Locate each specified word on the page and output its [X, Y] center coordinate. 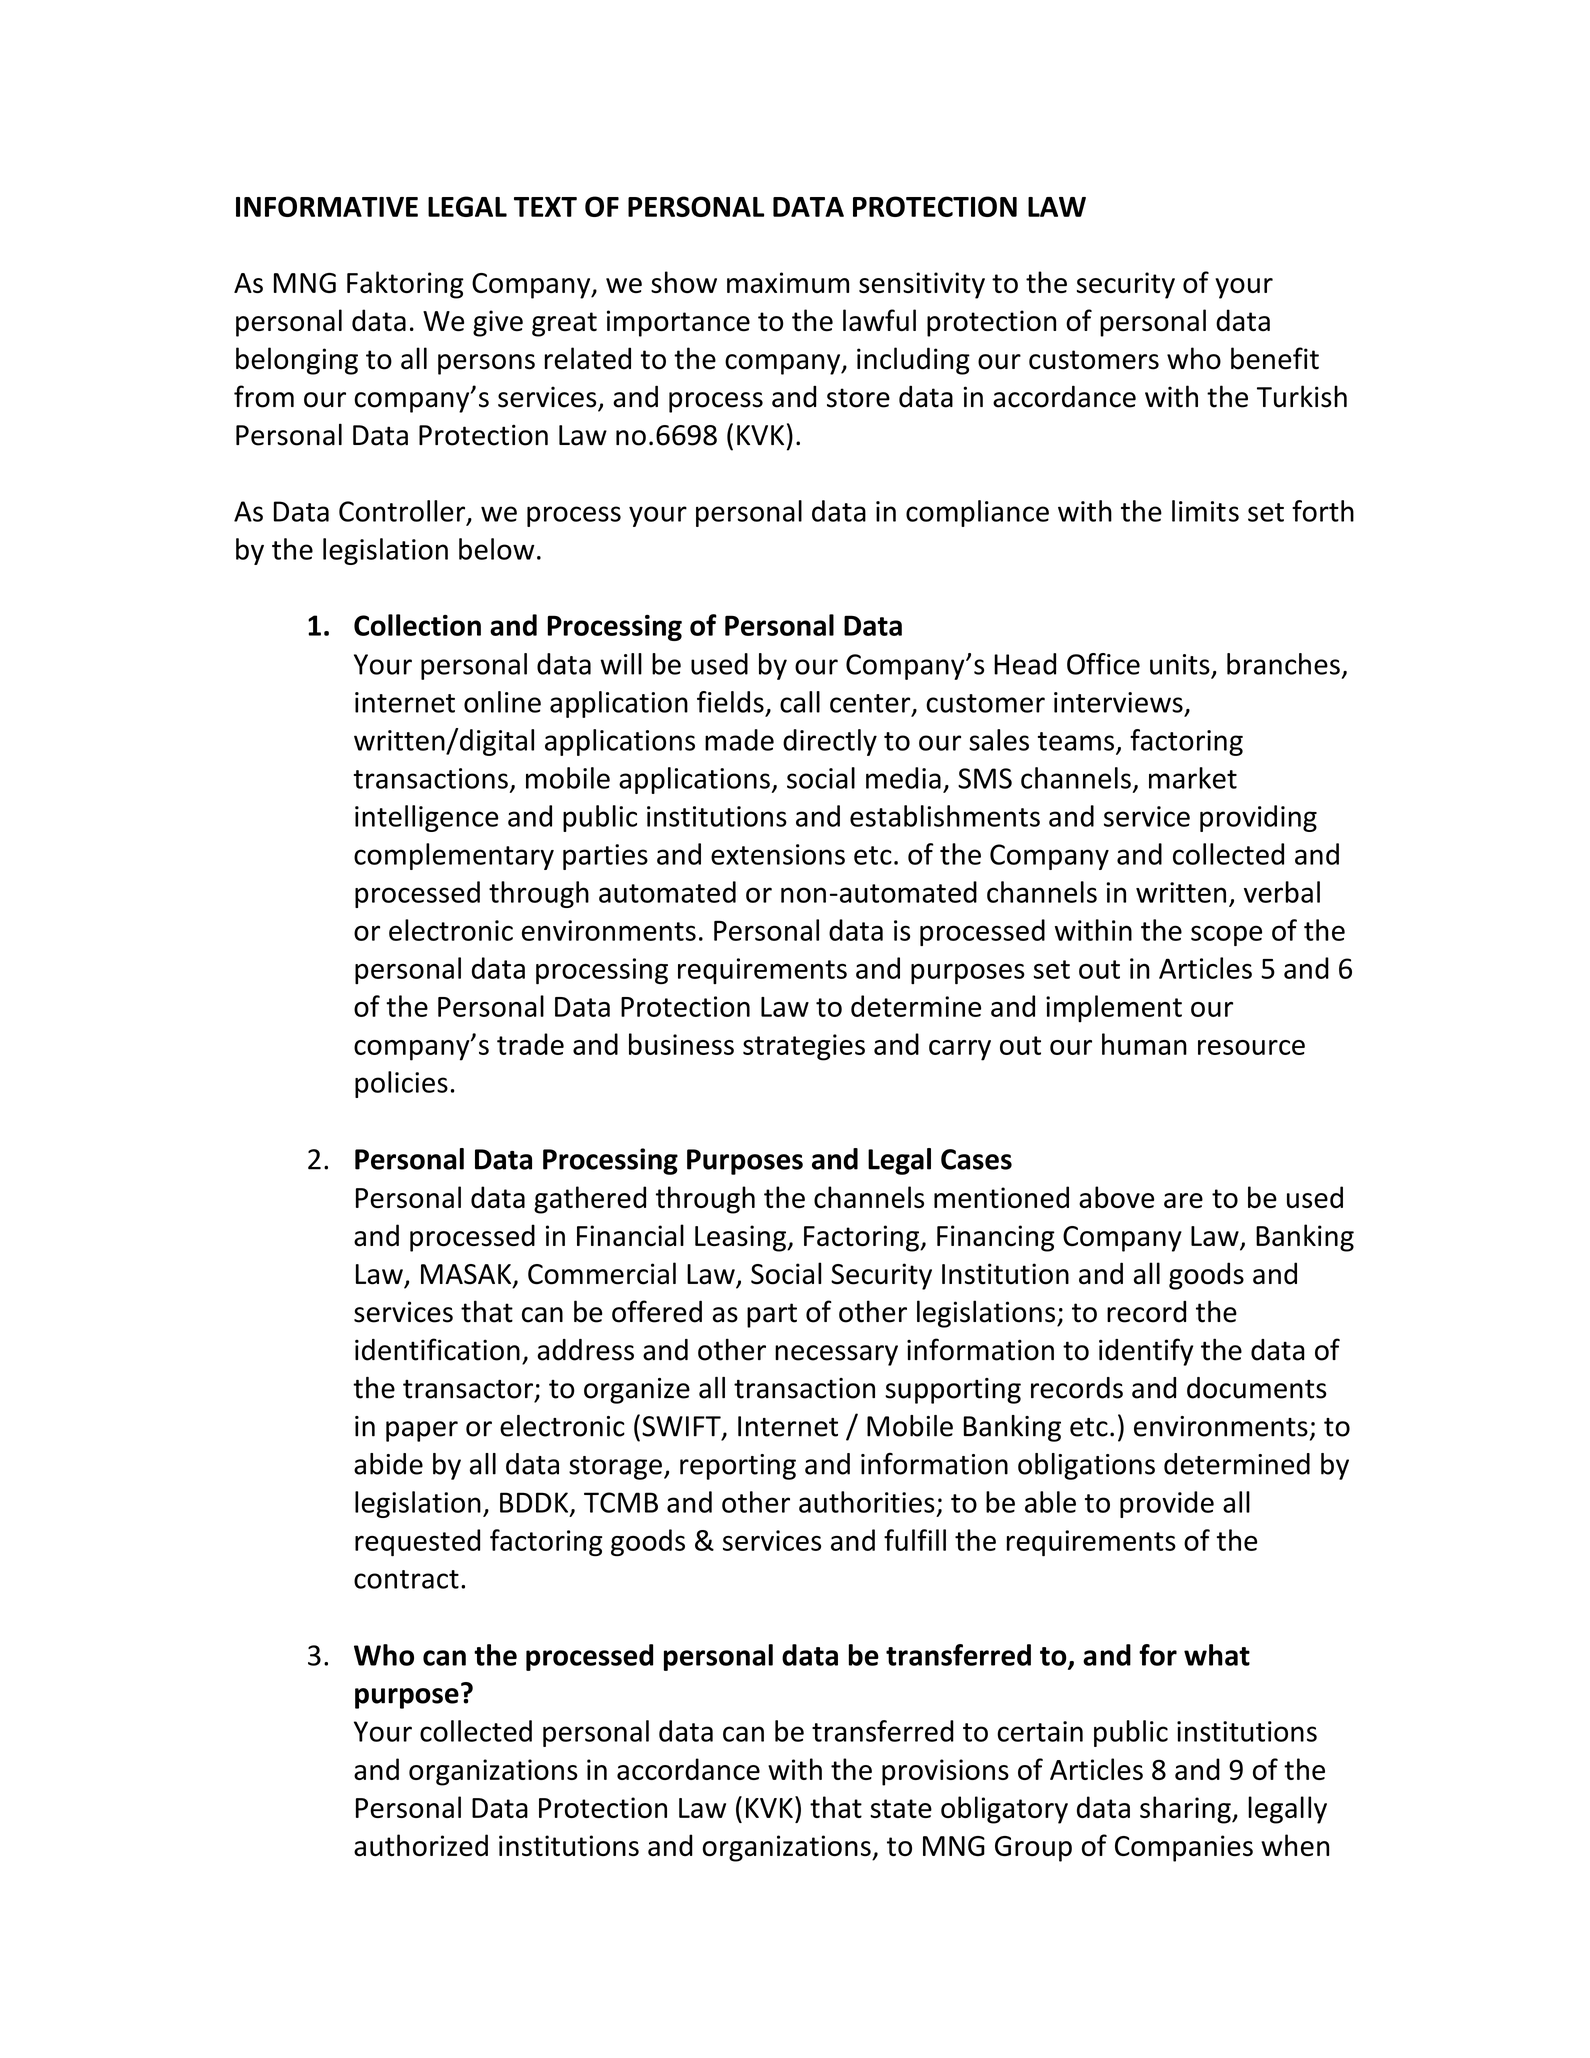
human [1144, 1044]
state [901, 1808]
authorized [421, 1845]
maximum [788, 282]
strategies [804, 1047]
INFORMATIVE [327, 206]
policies [401, 1084]
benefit [1275, 358]
